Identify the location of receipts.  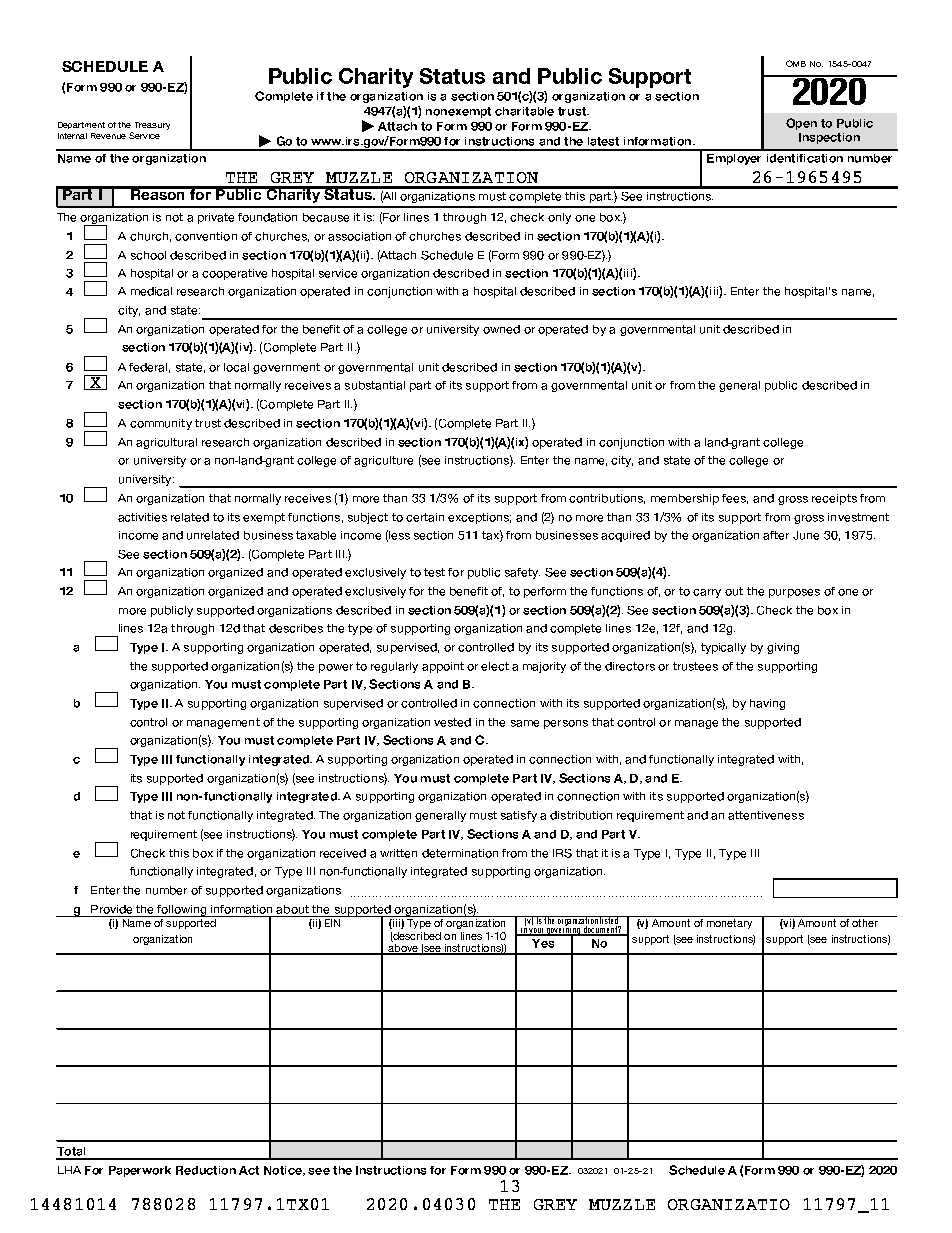
(834, 499).
